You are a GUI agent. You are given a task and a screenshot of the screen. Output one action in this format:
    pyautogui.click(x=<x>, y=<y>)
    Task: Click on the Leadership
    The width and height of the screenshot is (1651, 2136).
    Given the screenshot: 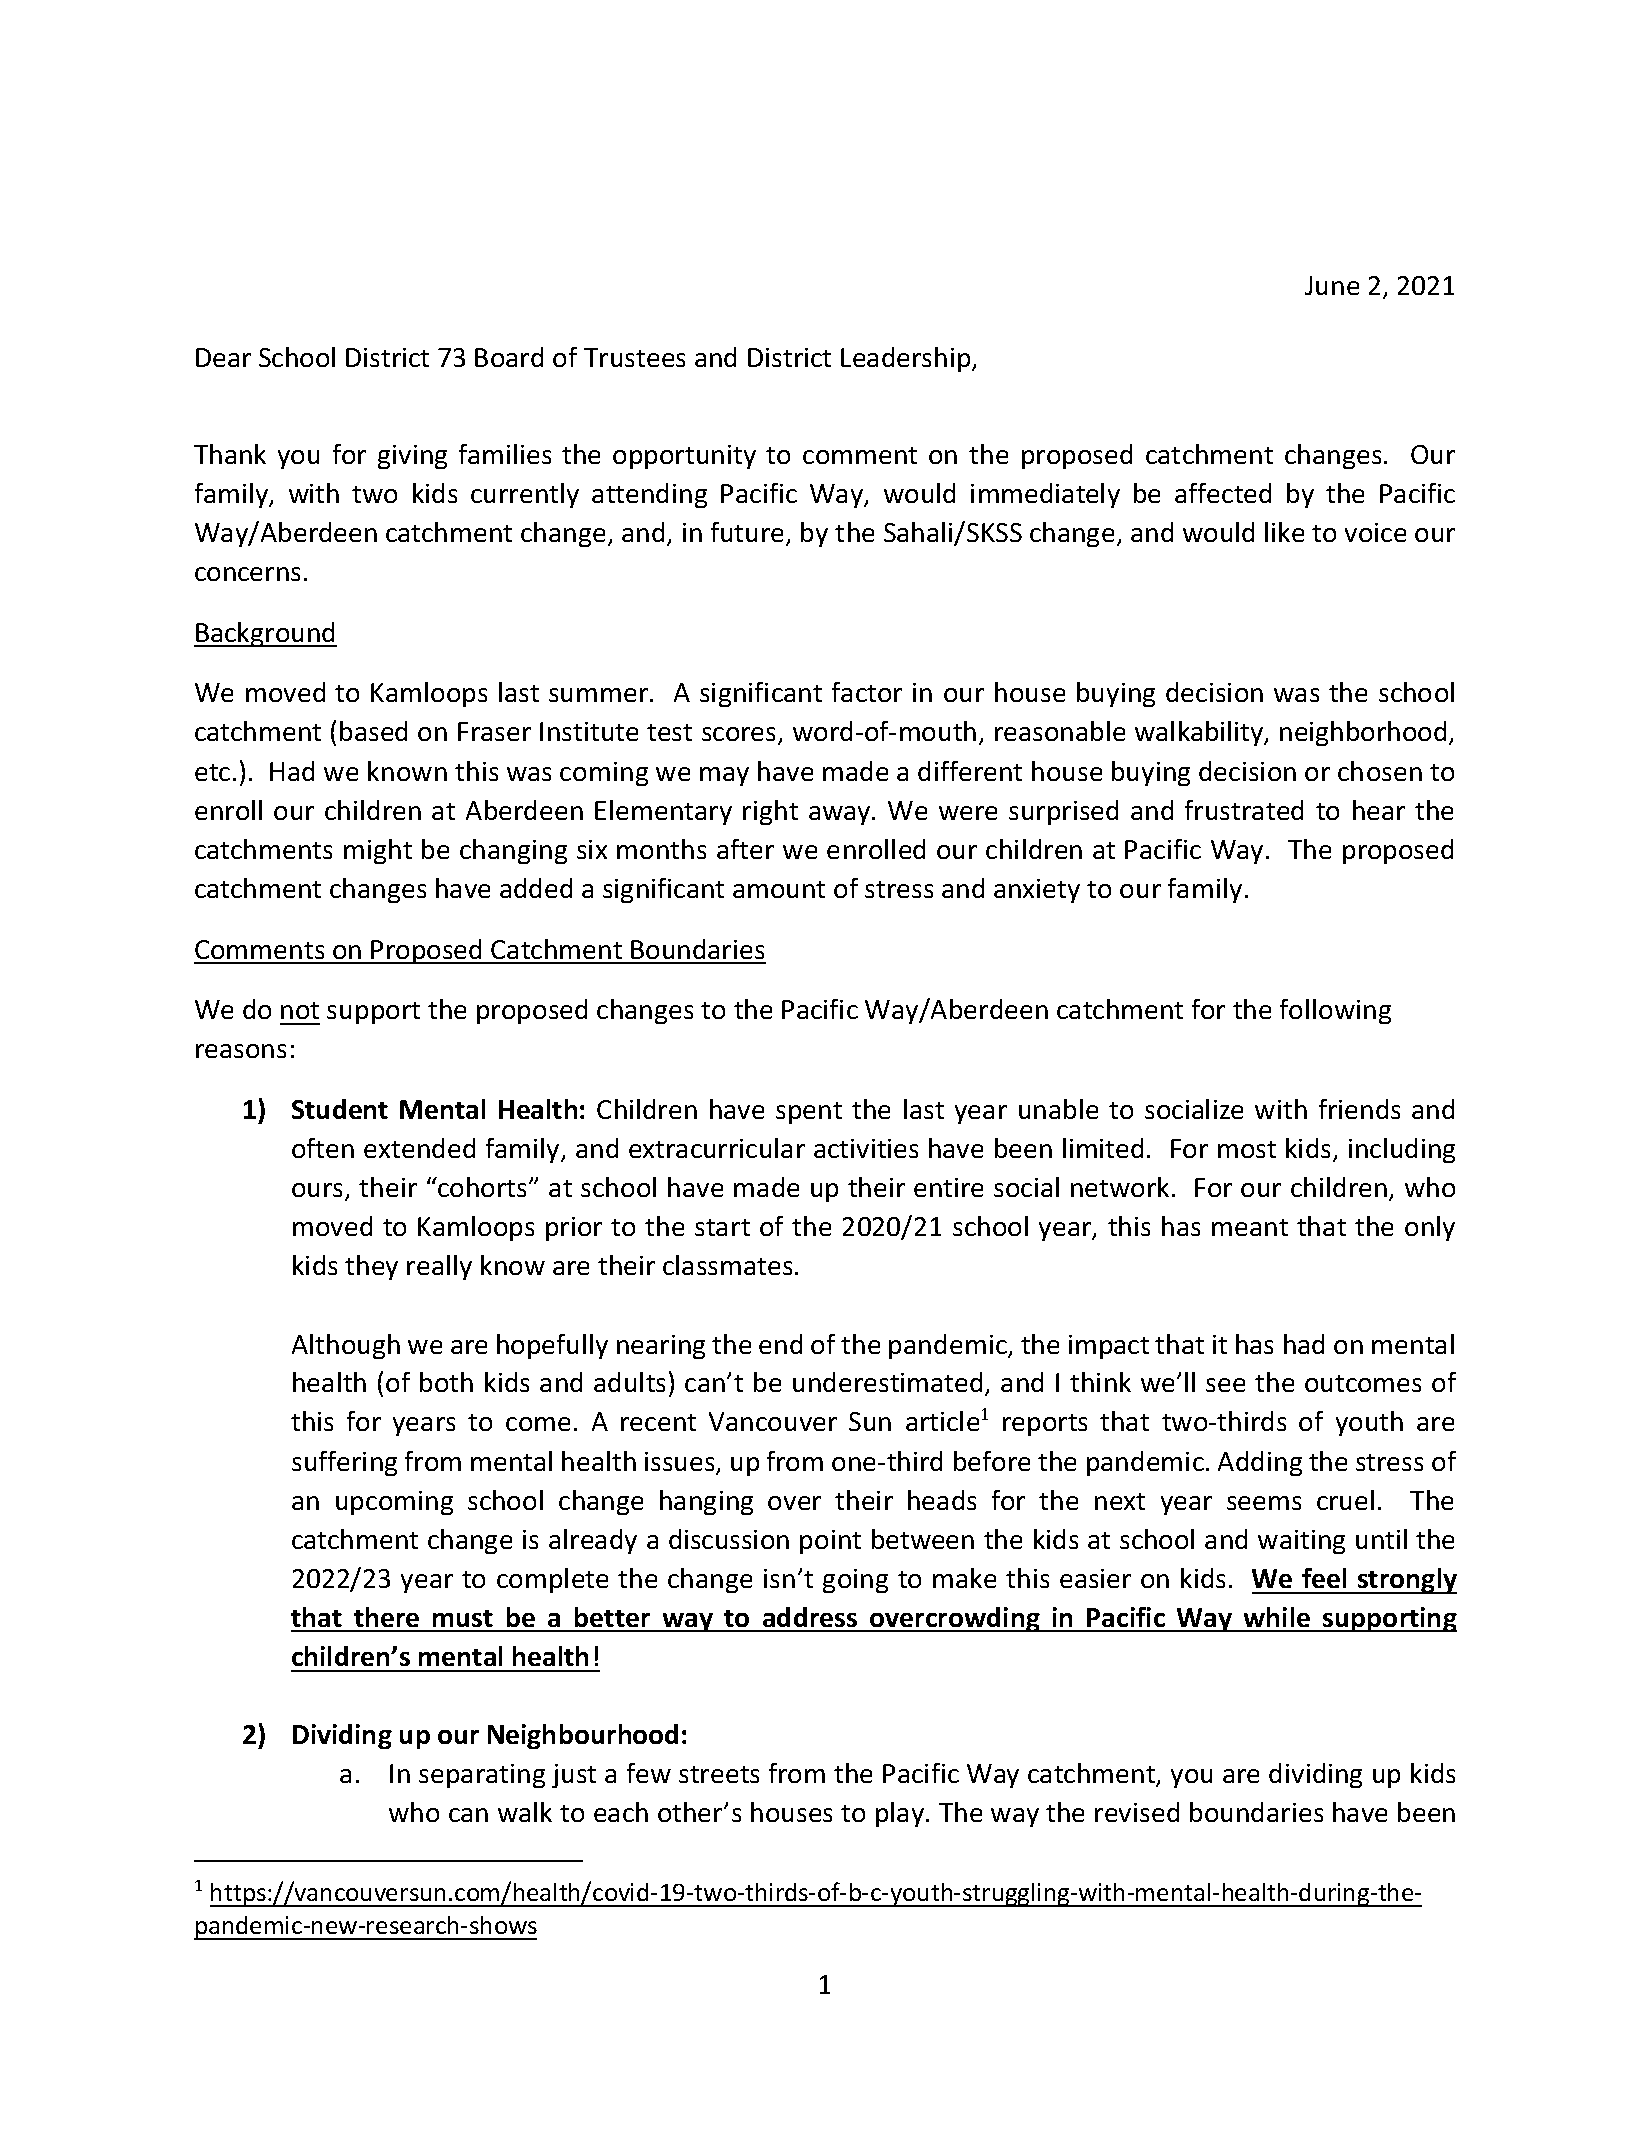 What is the action you would take?
    pyautogui.click(x=907, y=359)
